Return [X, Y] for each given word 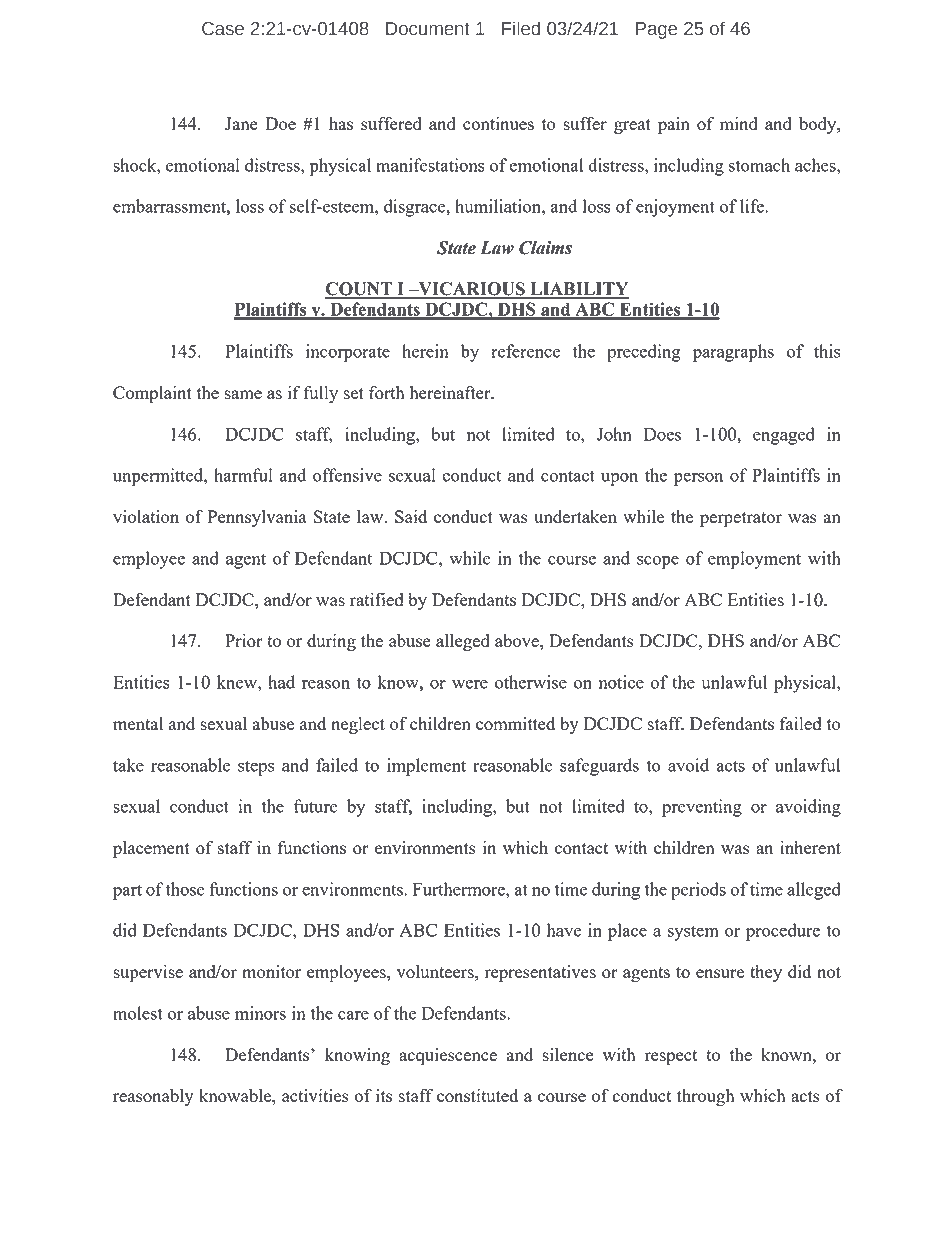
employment [754, 560]
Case [223, 29]
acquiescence [448, 1057]
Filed [521, 28]
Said [411, 516]
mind [739, 123]
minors [260, 1013]
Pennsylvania [257, 518]
